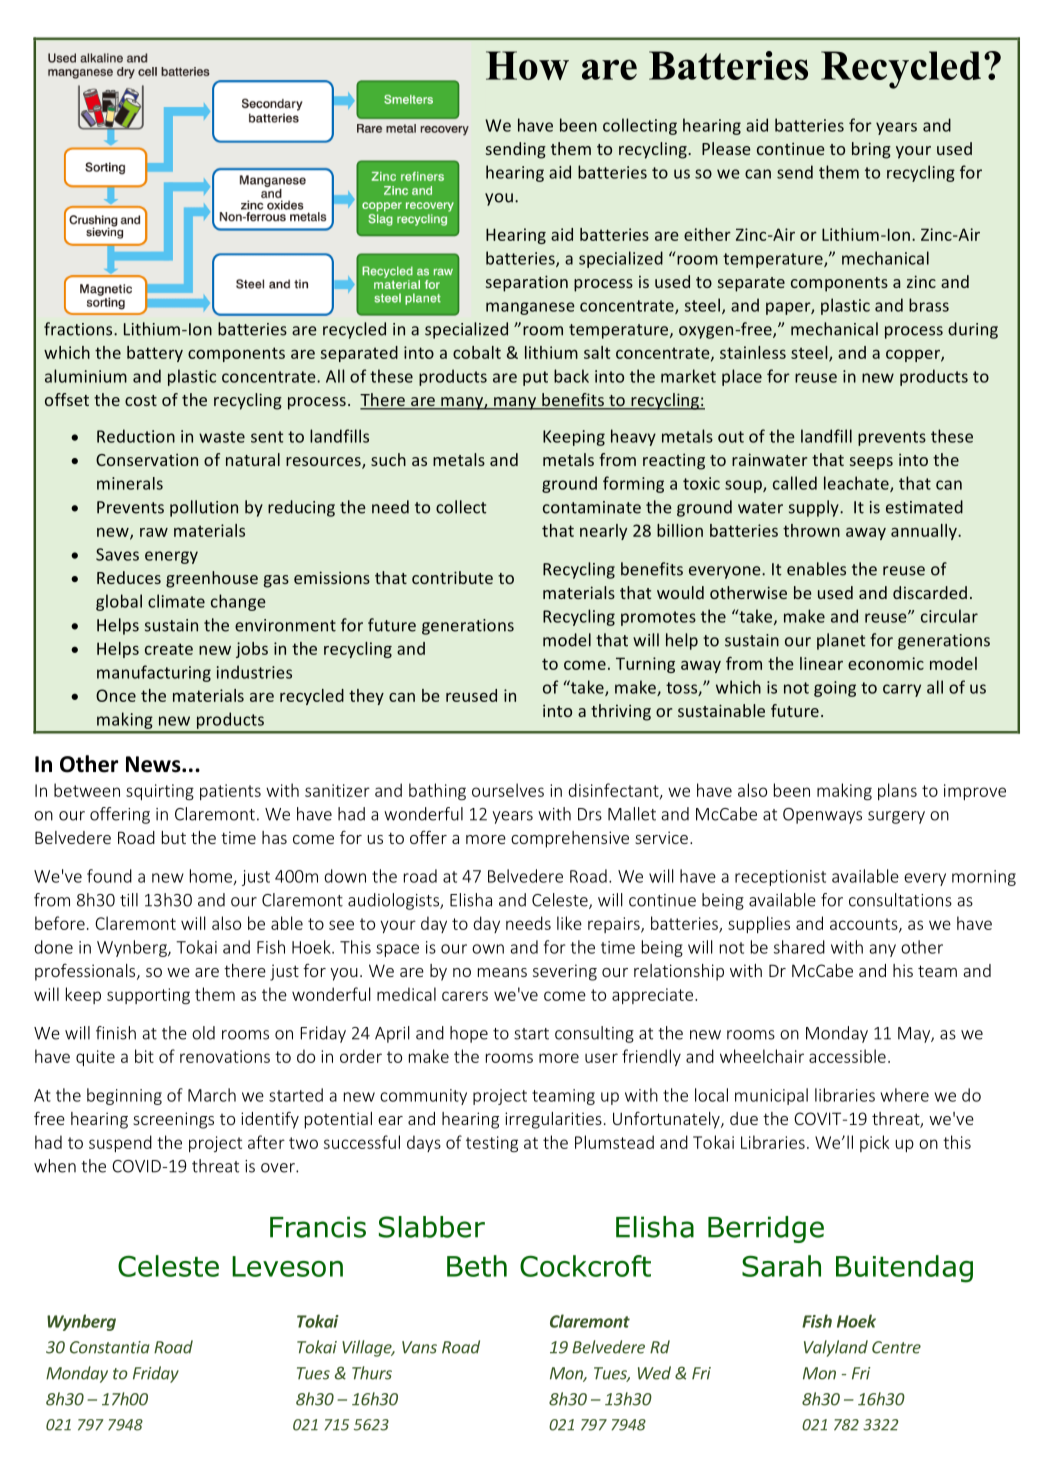 The height and width of the document is (1479, 1046). I want to click on How, so click(527, 65).
